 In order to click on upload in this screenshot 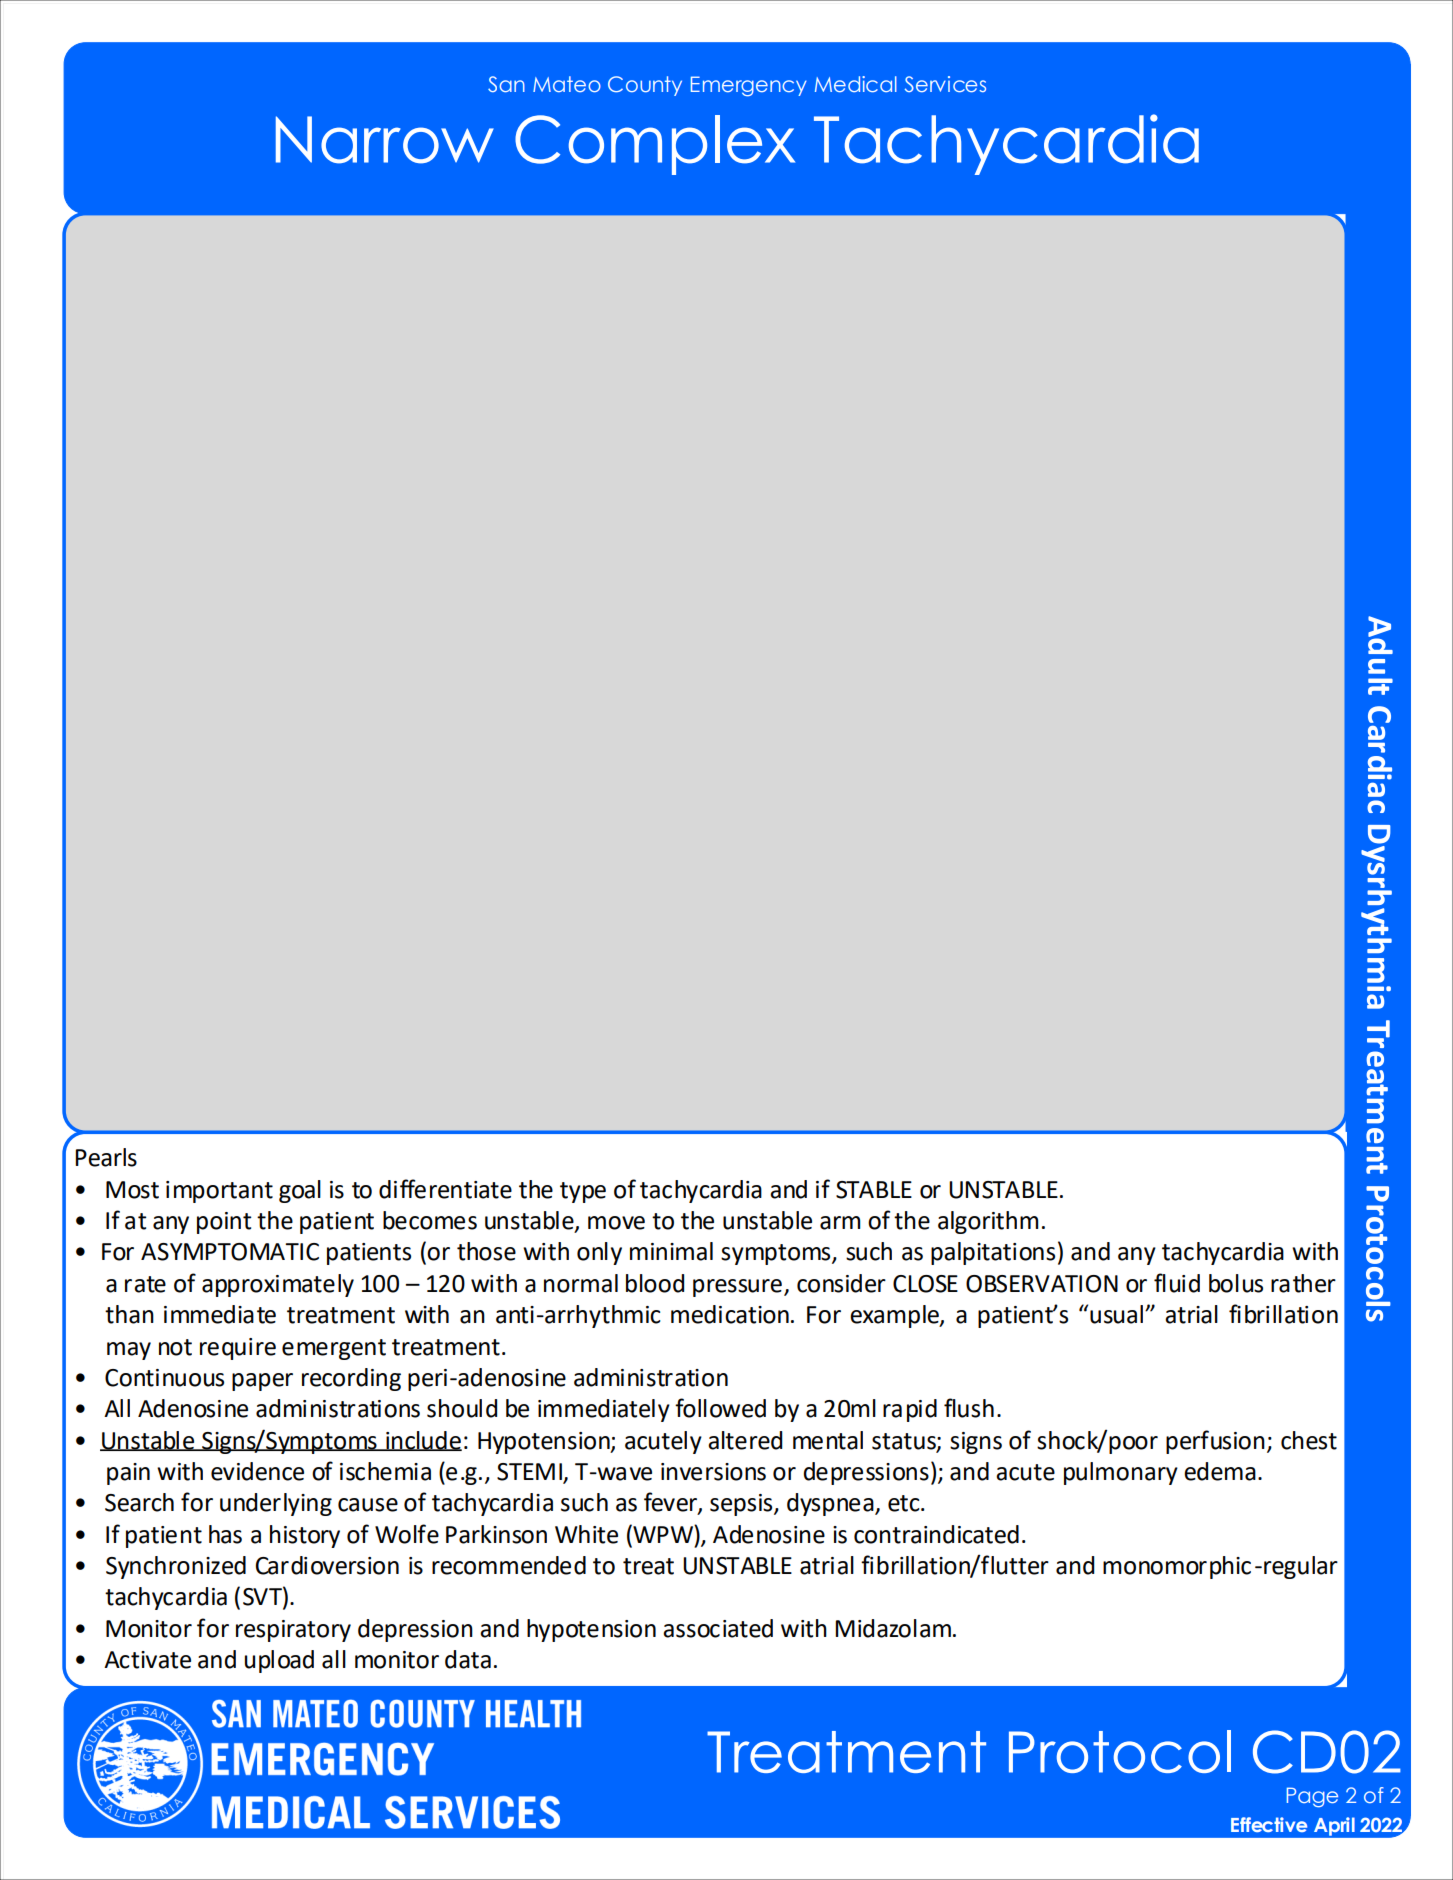, I will do `click(279, 1661)`.
